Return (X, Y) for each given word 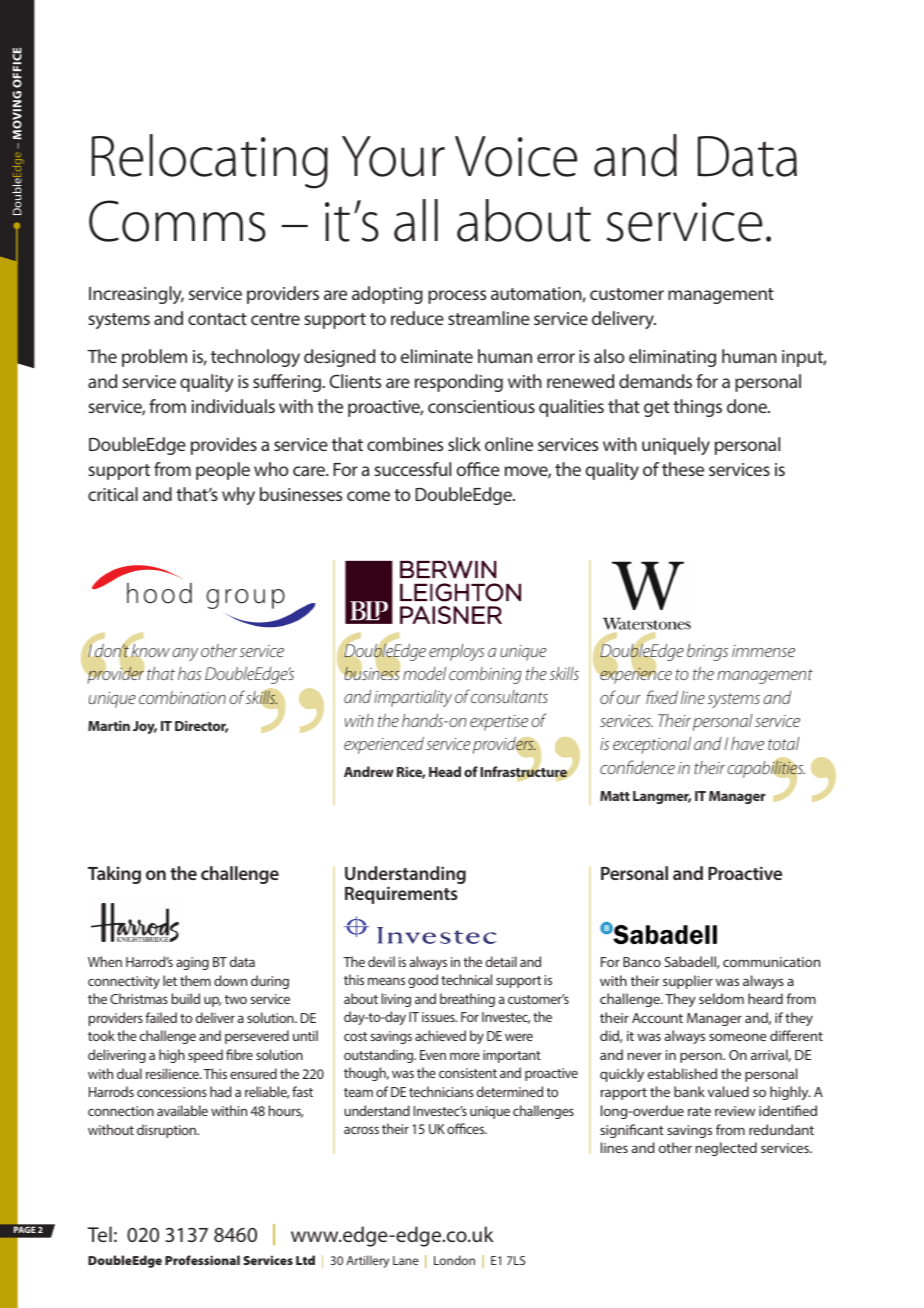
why (238, 496)
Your (393, 156)
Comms (177, 221)
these (683, 469)
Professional (202, 1260)
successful (412, 469)
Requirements (401, 895)
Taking (114, 875)
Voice (516, 156)
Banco (642, 962)
